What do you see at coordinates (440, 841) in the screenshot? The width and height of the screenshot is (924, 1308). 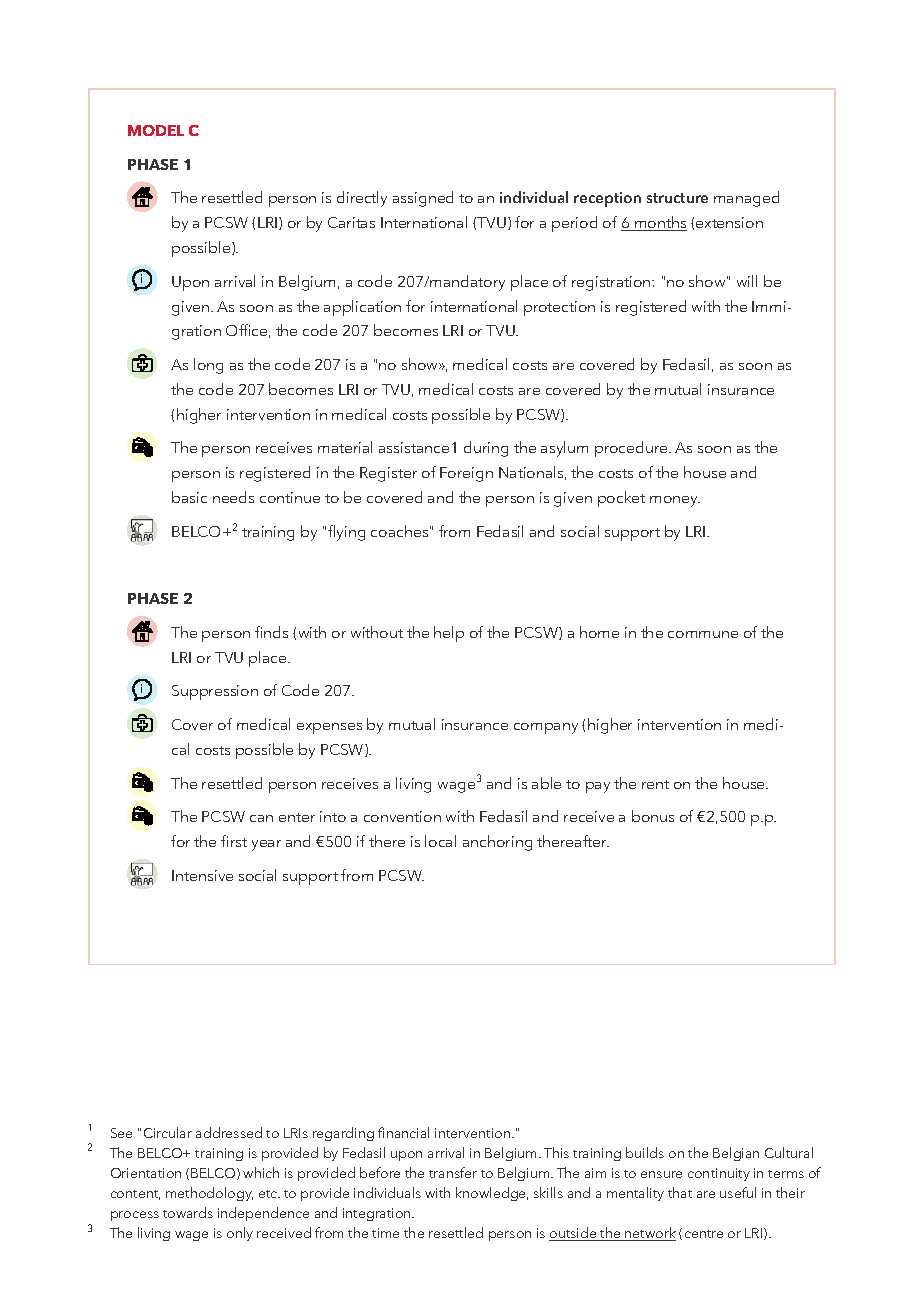 I see `local` at bounding box center [440, 841].
